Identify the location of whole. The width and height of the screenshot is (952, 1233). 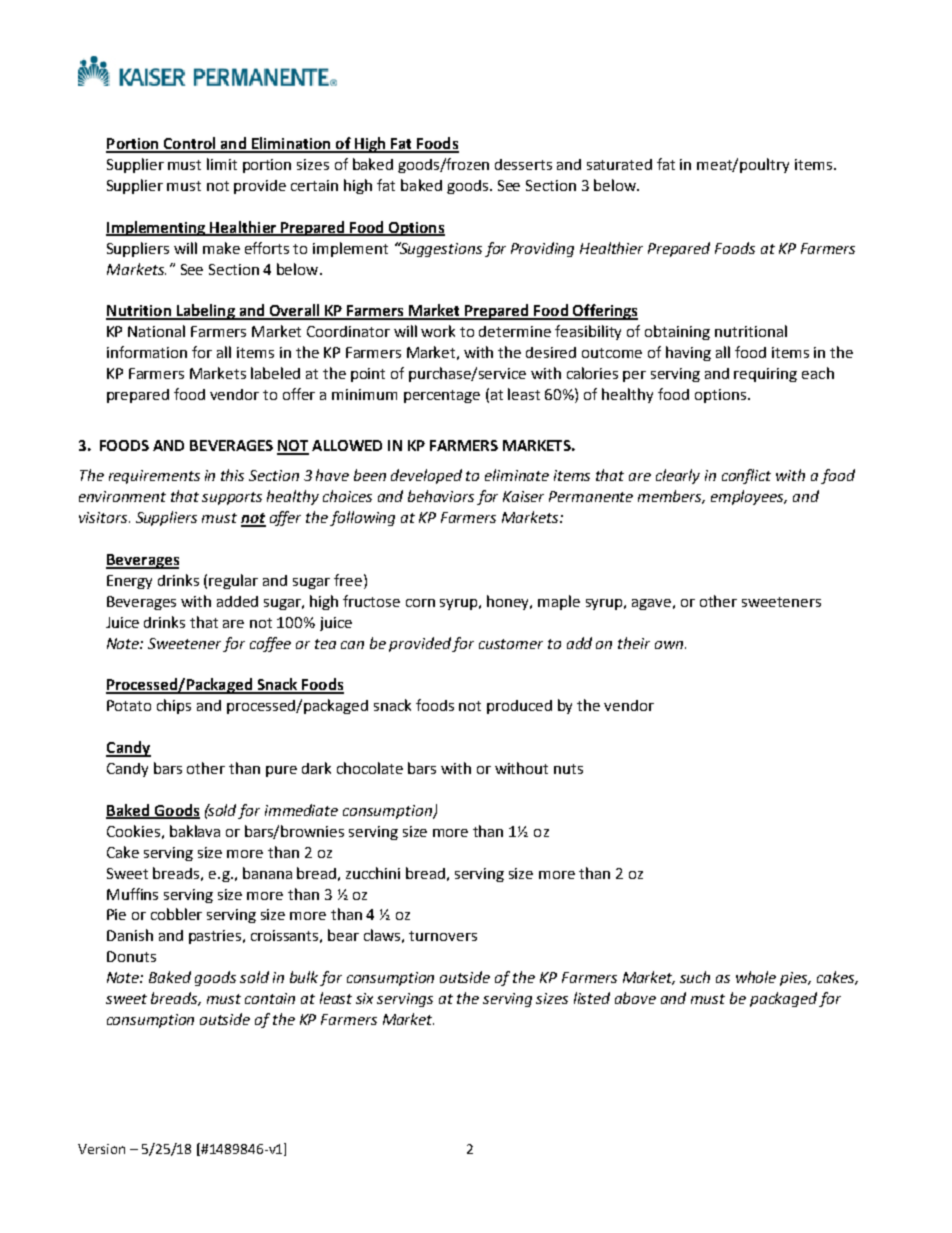
(756, 977).
